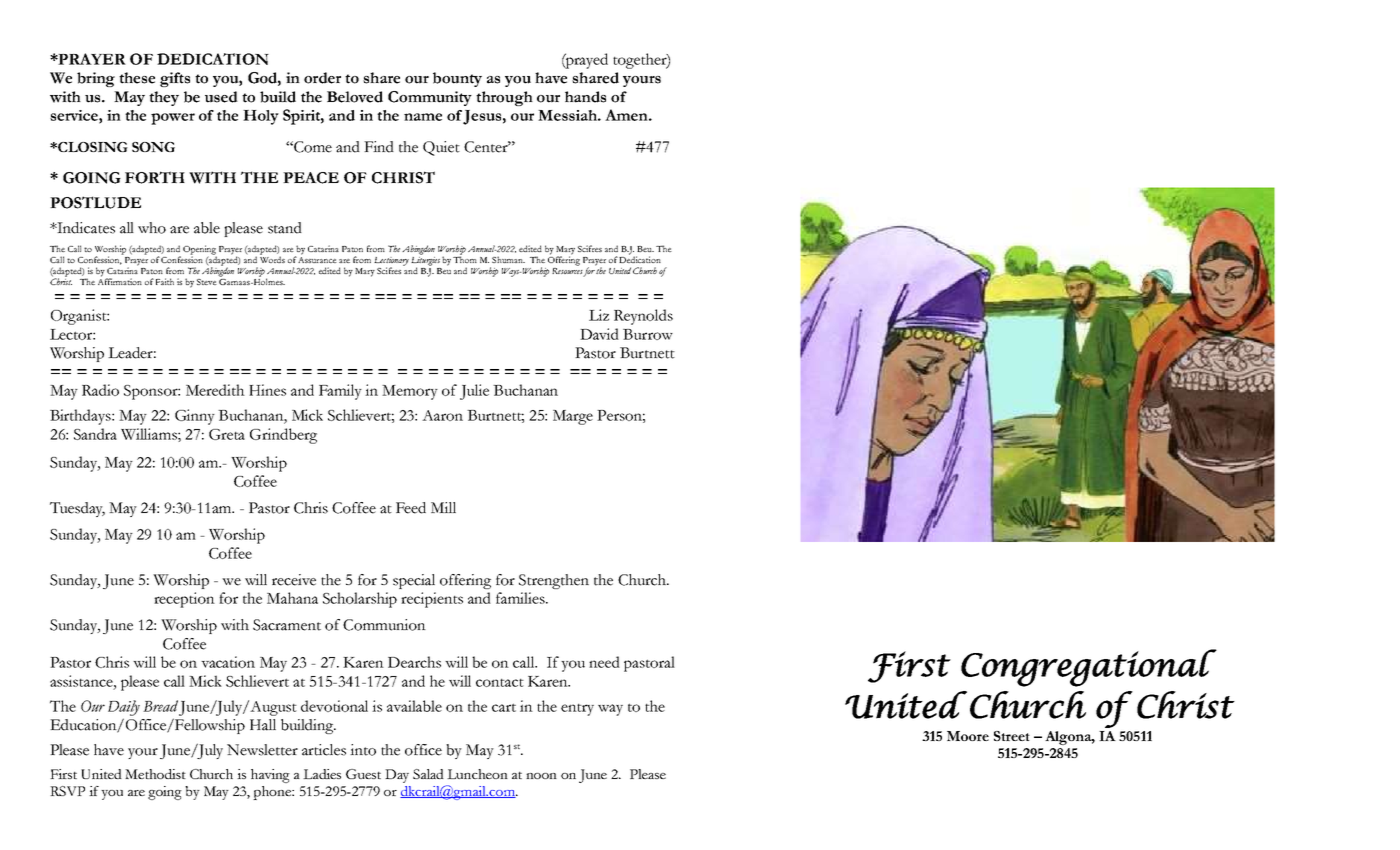 The image size is (1400, 850). Describe the element at coordinates (568, 271) in the screenshot. I see `Resources` at that location.
